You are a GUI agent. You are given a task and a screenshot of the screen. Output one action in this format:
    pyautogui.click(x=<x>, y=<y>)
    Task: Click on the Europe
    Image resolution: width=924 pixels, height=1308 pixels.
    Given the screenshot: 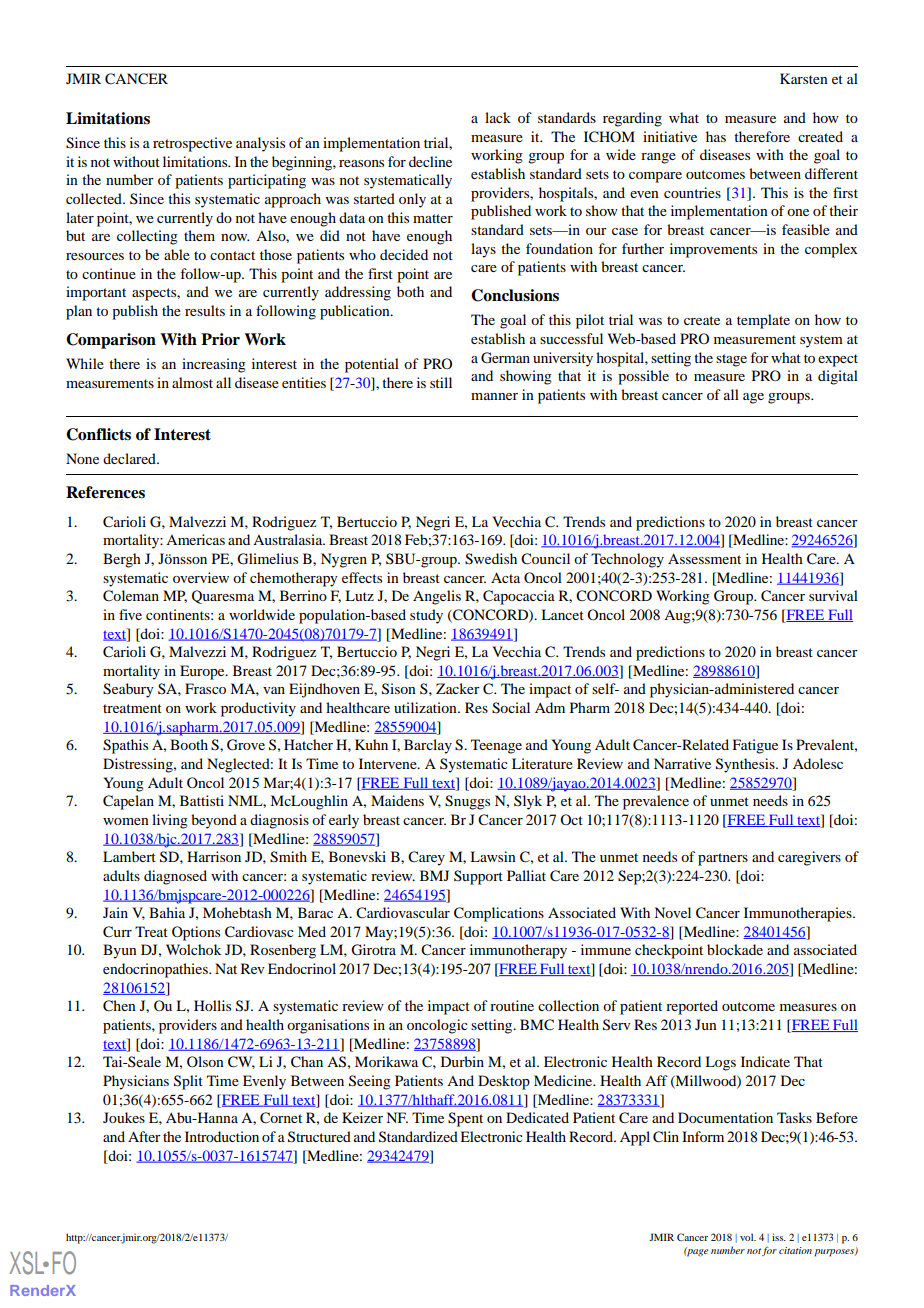 What is the action you would take?
    pyautogui.click(x=203, y=672)
